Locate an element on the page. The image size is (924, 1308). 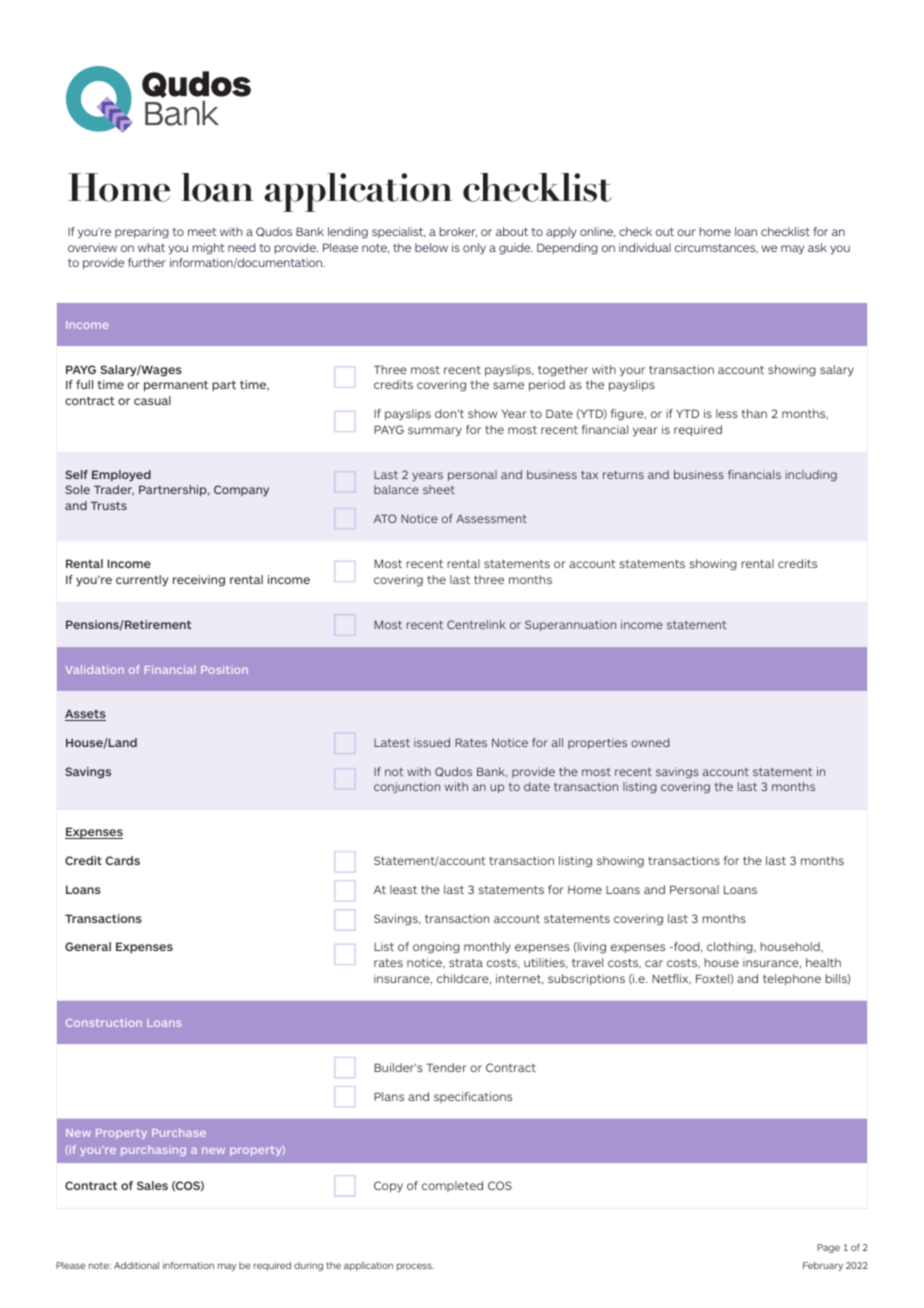
owned is located at coordinates (650, 742).
